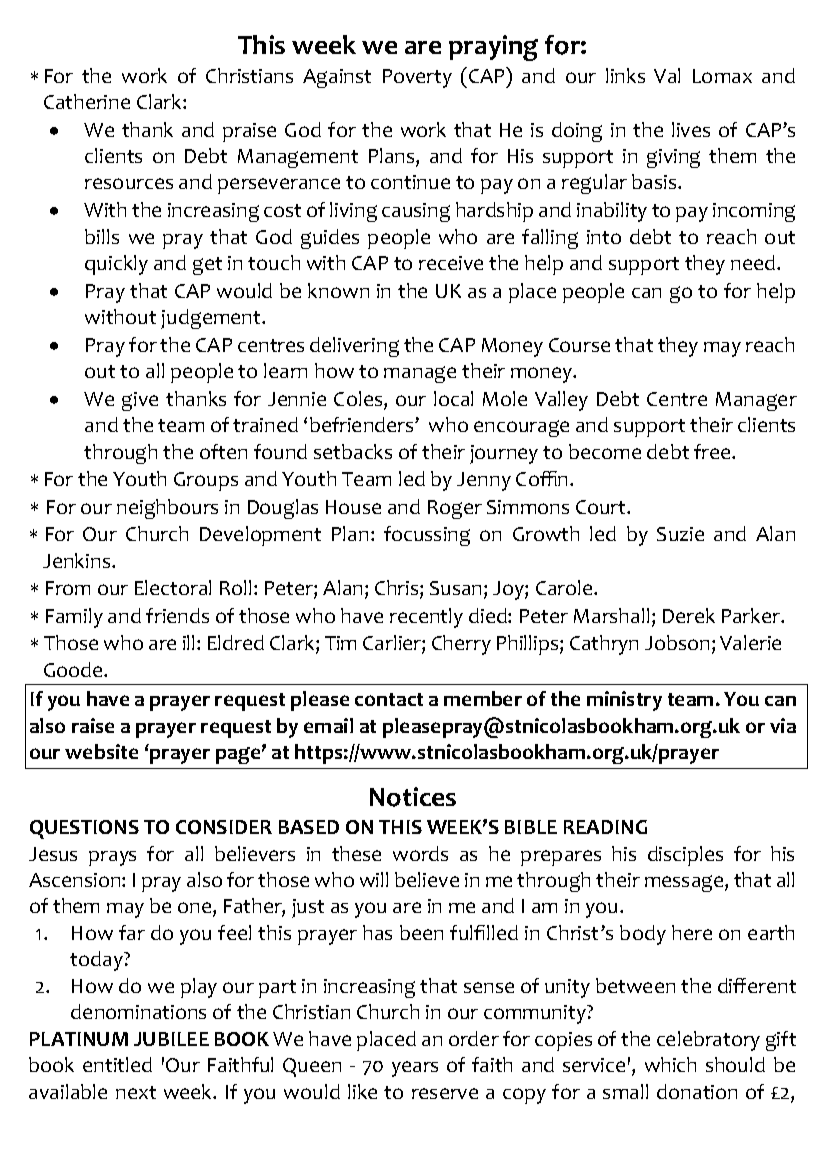 This screenshot has width=829, height=1172. What do you see at coordinates (691, 129) in the screenshot?
I see `lives` at bounding box center [691, 129].
